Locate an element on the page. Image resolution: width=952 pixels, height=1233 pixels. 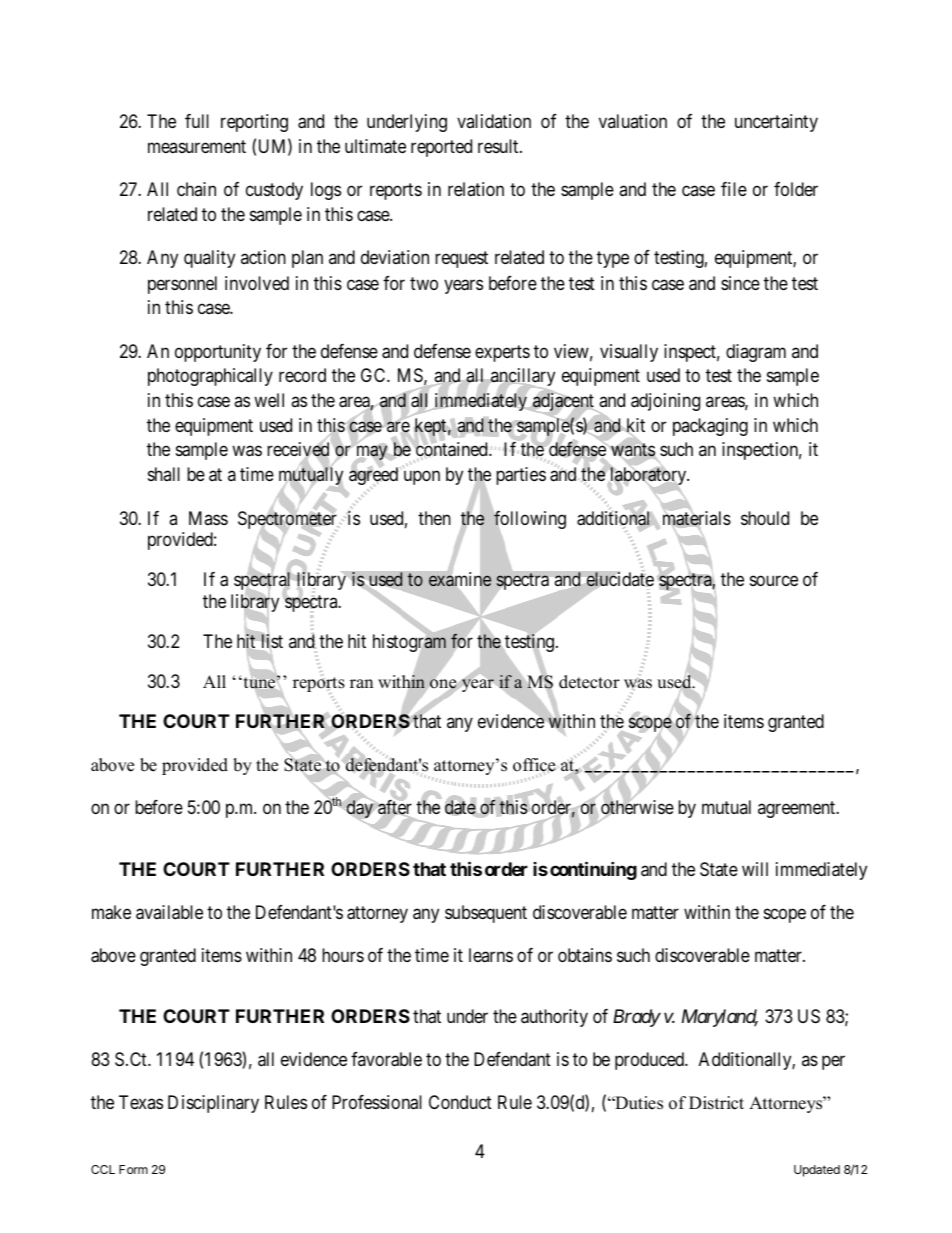
file is located at coordinates (734, 189).
